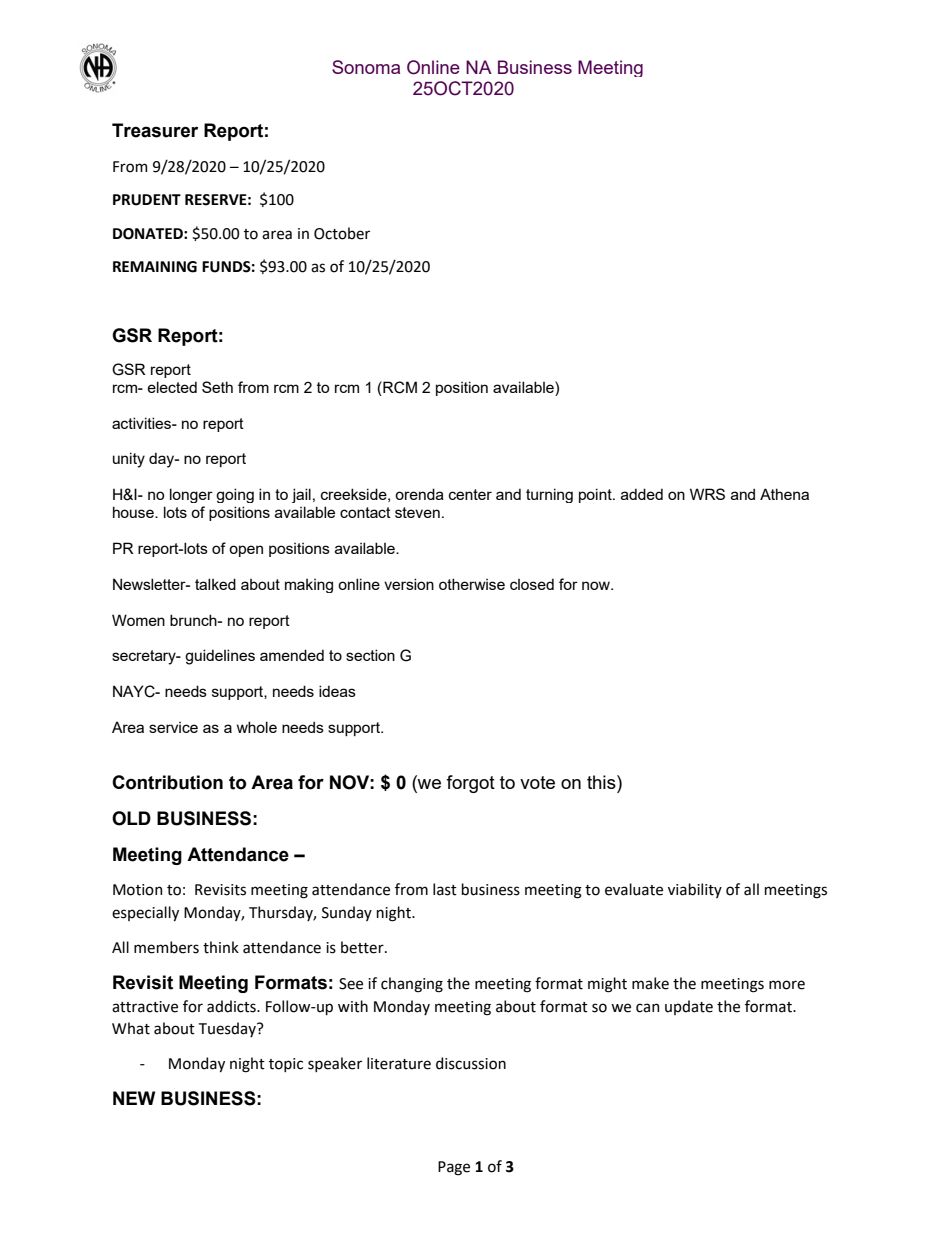 The width and height of the image is (952, 1233). What do you see at coordinates (155, 130) in the image?
I see `Treasurer` at bounding box center [155, 130].
